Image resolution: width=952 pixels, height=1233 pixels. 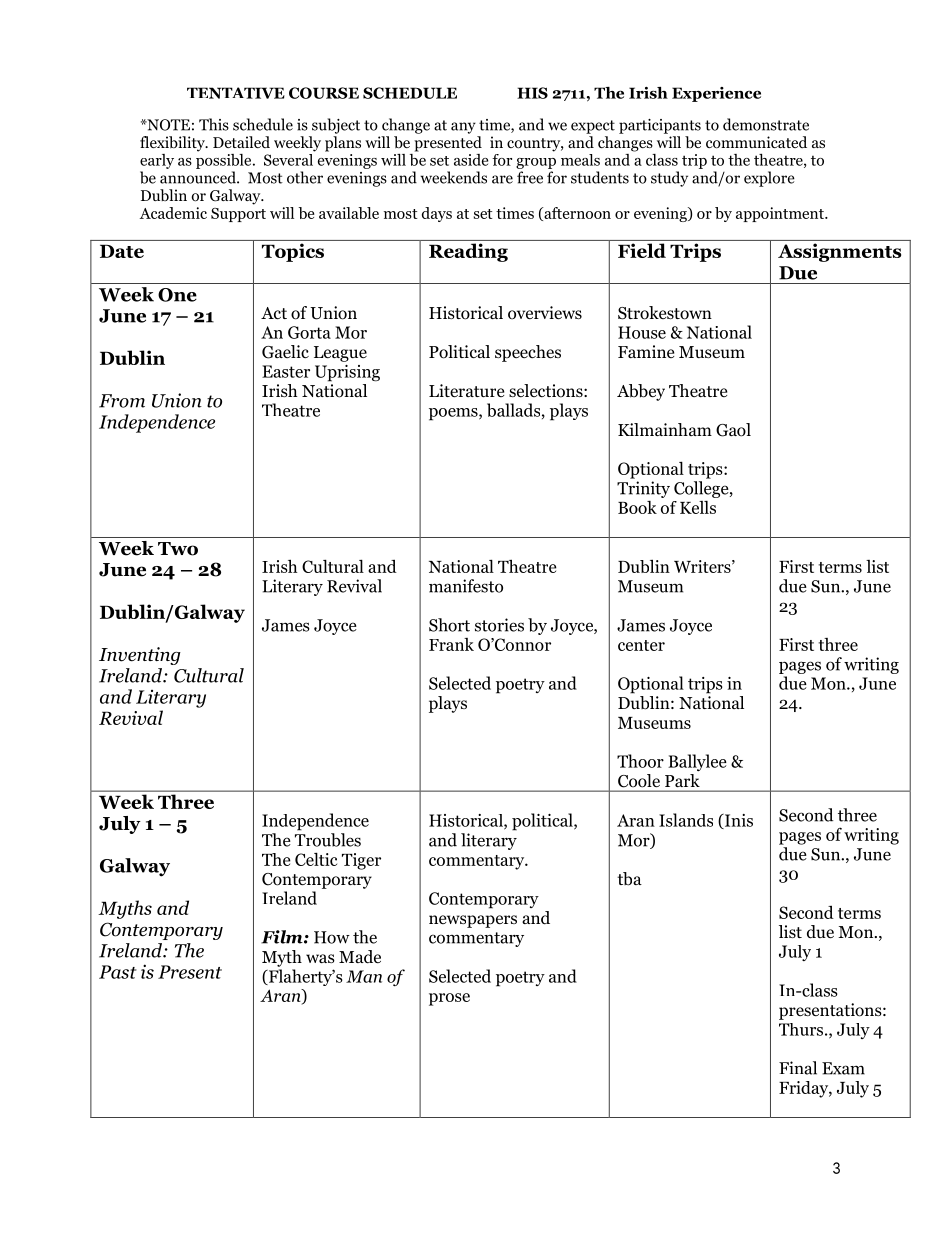 What do you see at coordinates (766, 124) in the screenshot?
I see `demonstrate` at bounding box center [766, 124].
